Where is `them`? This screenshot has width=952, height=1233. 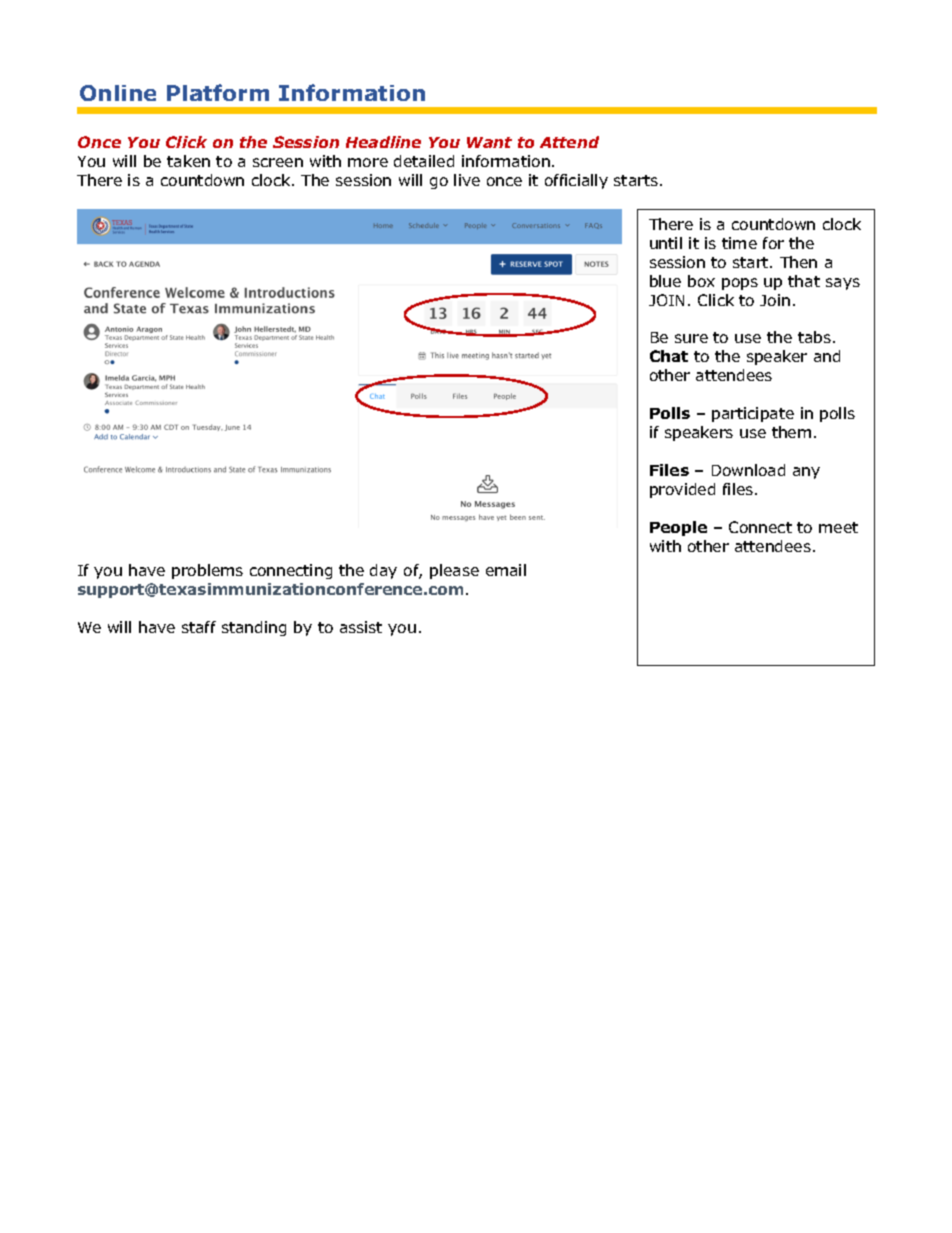 them is located at coordinates (791, 432).
